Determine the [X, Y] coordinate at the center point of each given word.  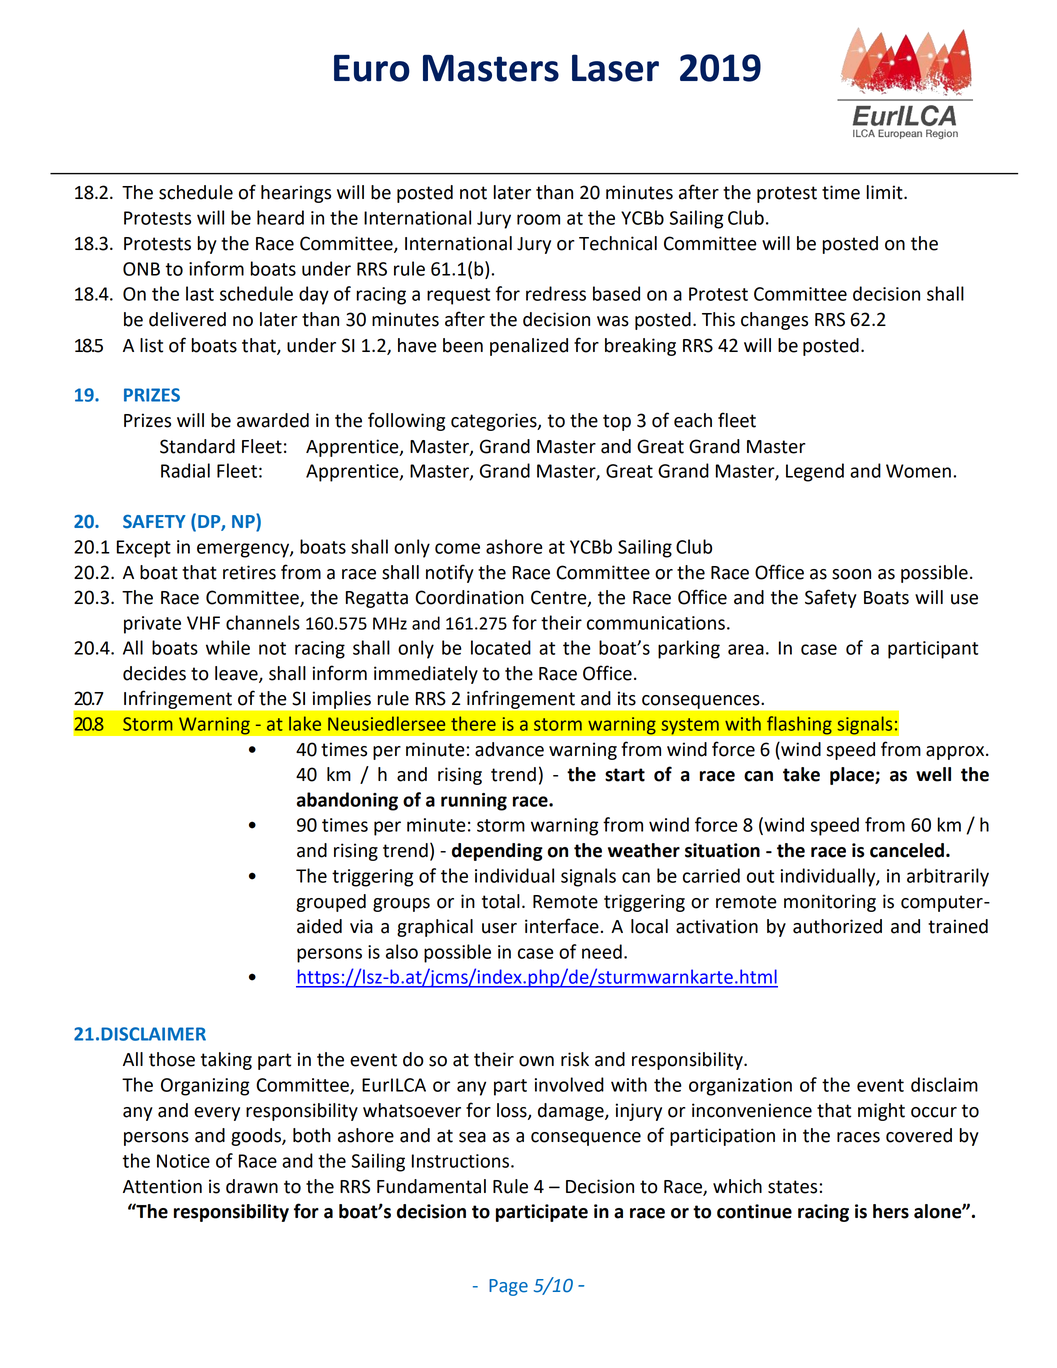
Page [508, 1287]
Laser [615, 68]
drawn [252, 1186]
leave [237, 674]
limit [886, 192]
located [501, 647]
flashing [799, 725]
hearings [296, 194]
